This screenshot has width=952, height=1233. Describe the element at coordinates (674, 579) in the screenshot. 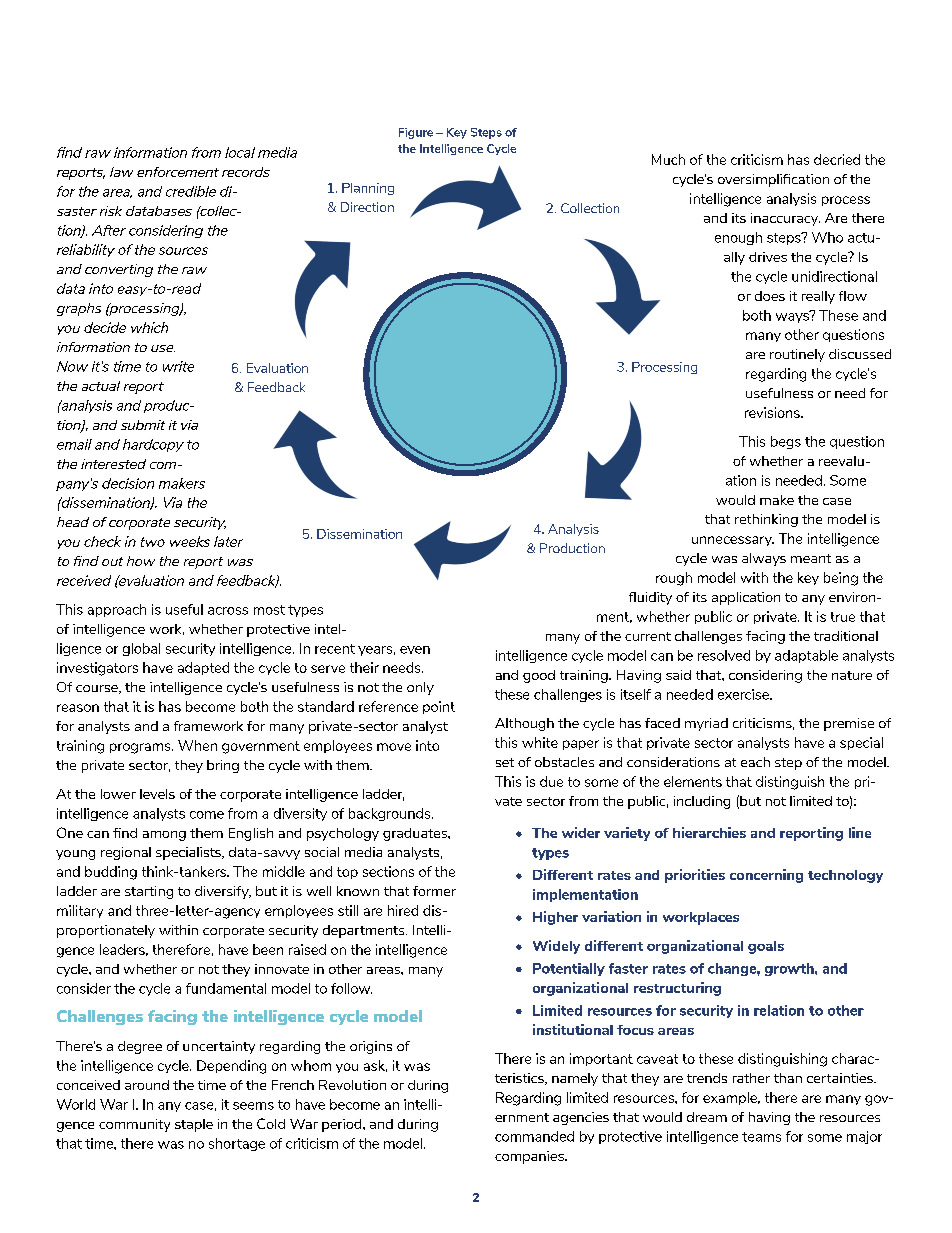

I see `rough` at that location.
